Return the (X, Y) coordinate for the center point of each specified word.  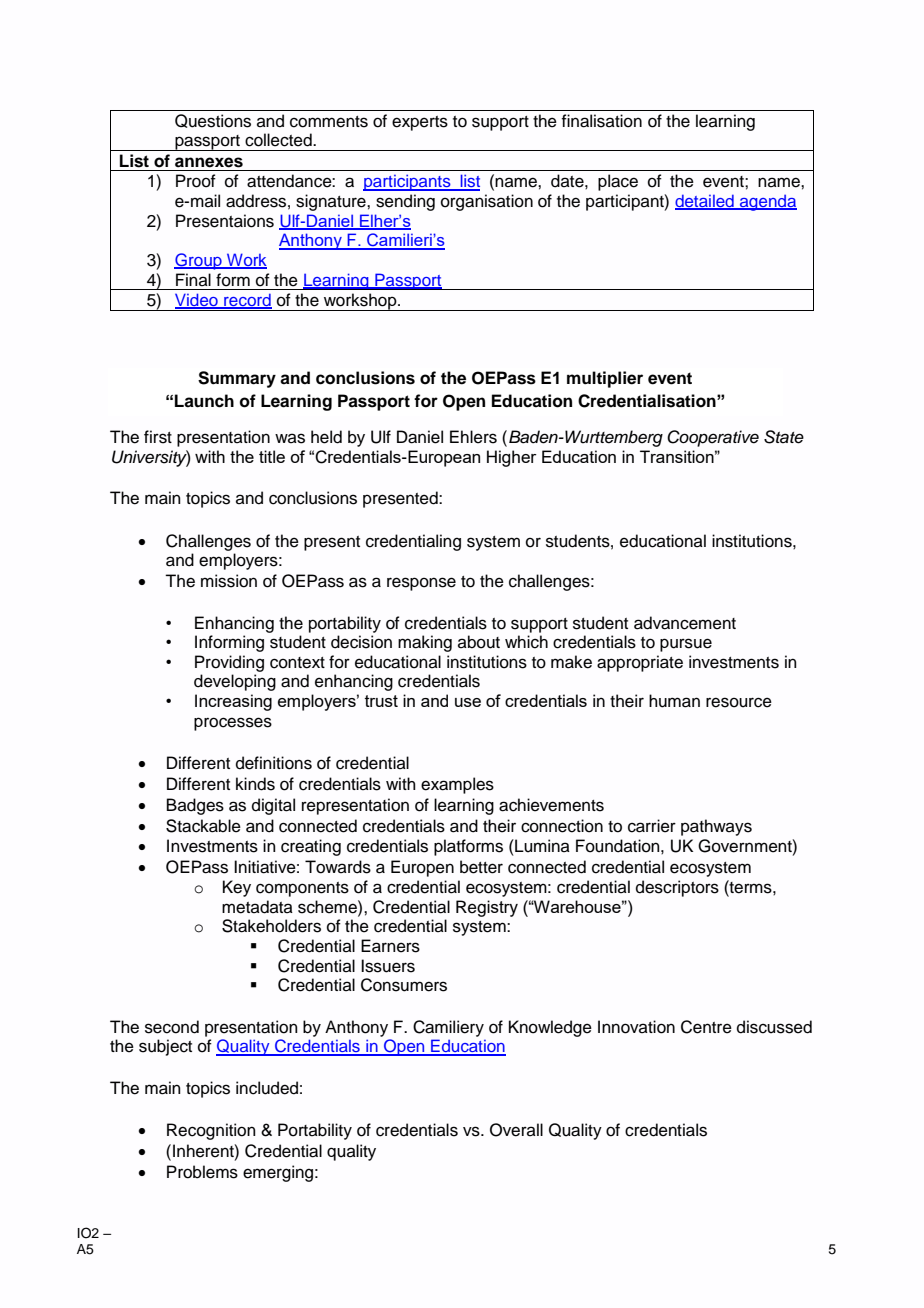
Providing (229, 663)
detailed (705, 202)
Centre (706, 1027)
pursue (686, 645)
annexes (209, 162)
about (479, 642)
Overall (516, 1130)
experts (420, 123)
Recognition (211, 1131)
